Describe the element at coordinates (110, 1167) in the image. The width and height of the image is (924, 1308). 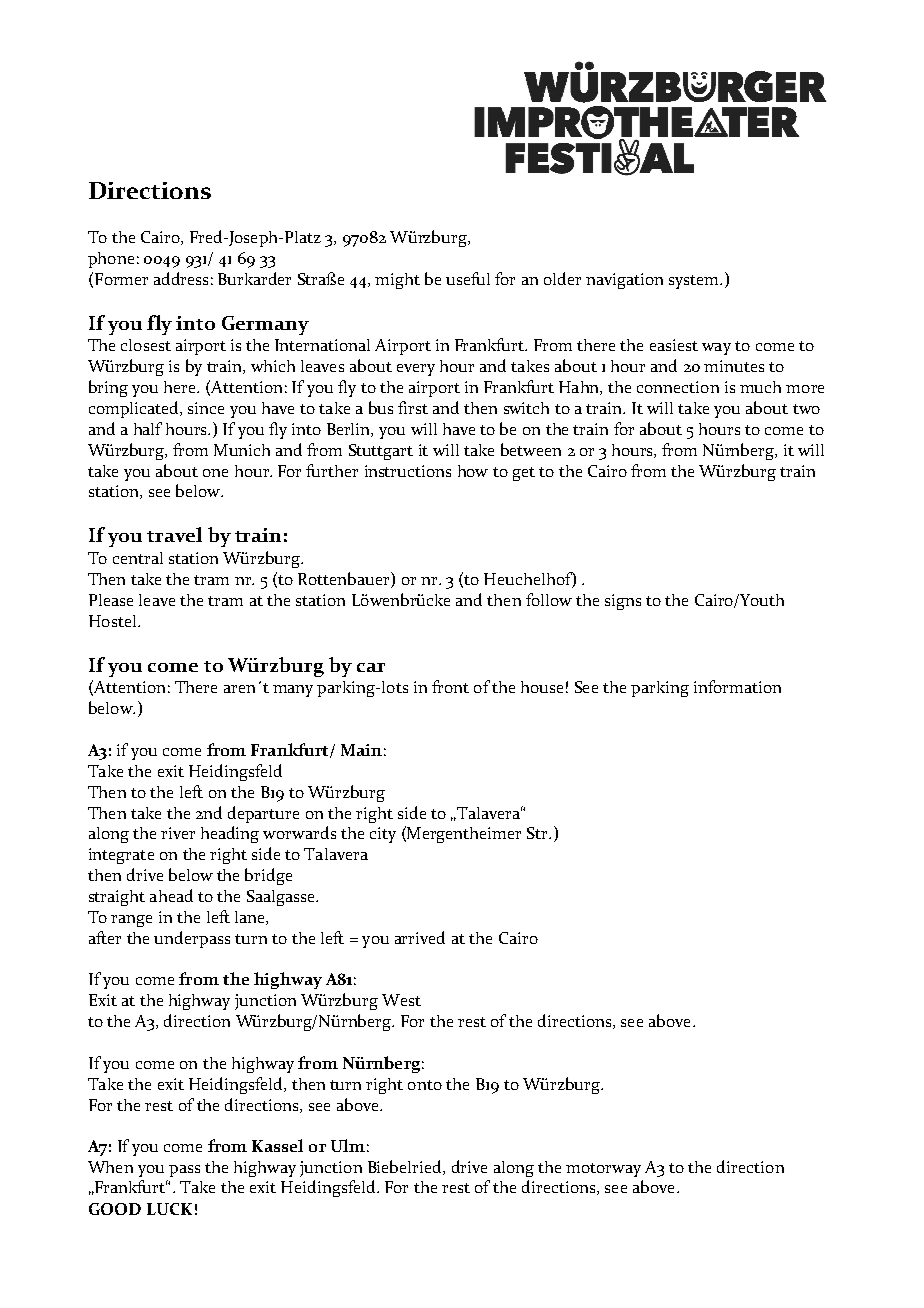
I see `When` at that location.
